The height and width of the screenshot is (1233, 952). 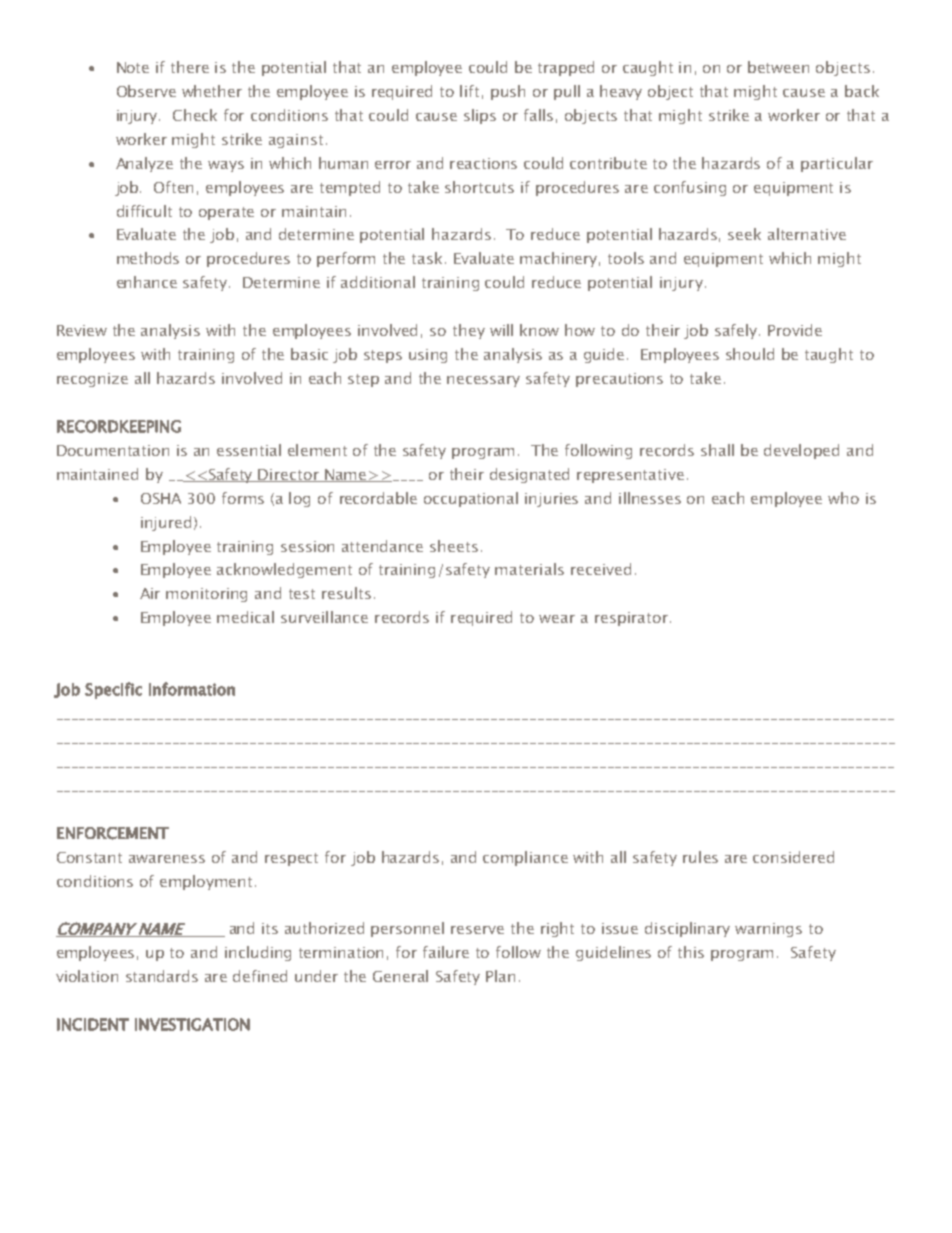 I want to click on who, so click(x=843, y=498).
